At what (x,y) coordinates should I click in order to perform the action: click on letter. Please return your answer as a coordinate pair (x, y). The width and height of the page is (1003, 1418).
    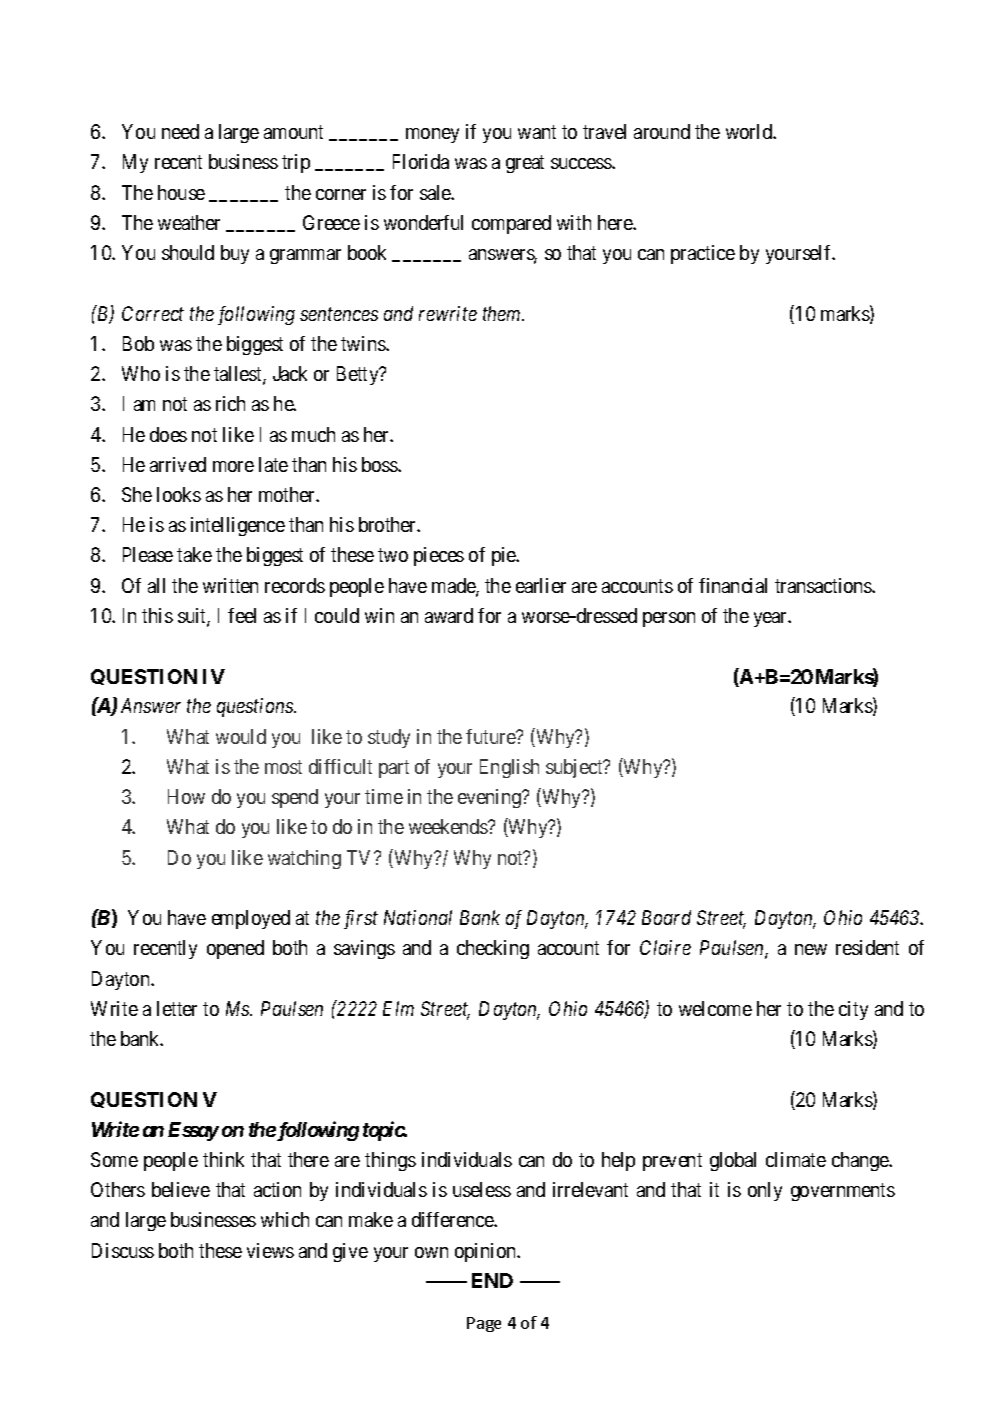
    Looking at the image, I should click on (177, 1008).
